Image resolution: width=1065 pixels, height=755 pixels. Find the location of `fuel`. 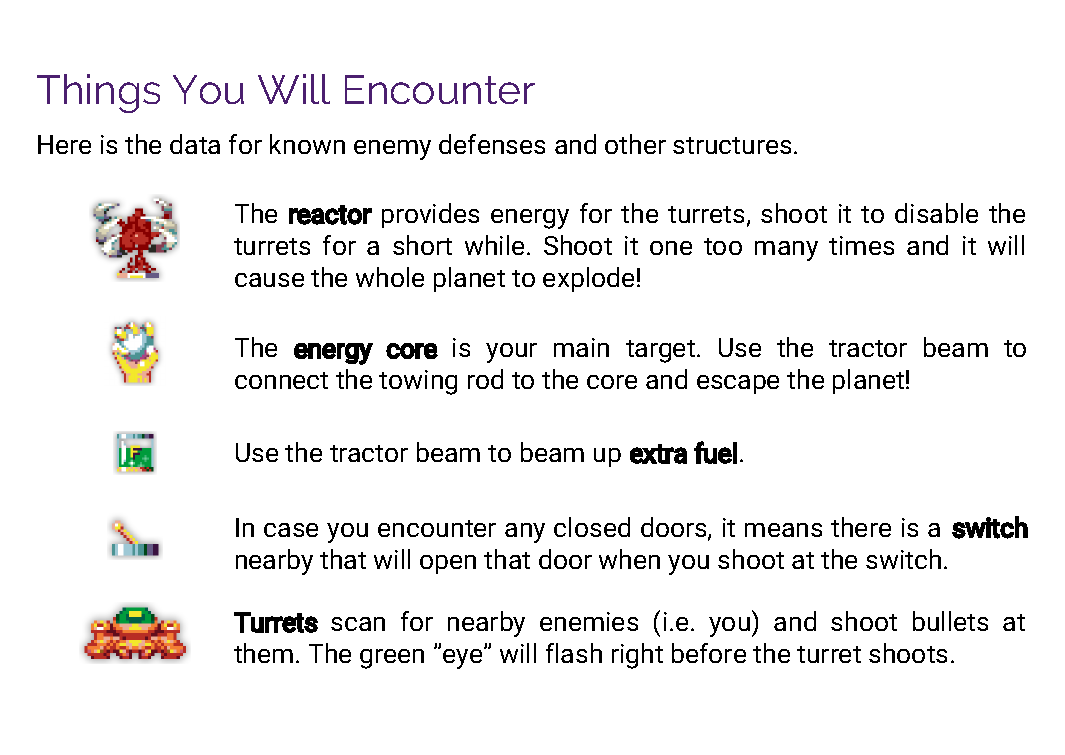

fuel is located at coordinates (715, 452).
